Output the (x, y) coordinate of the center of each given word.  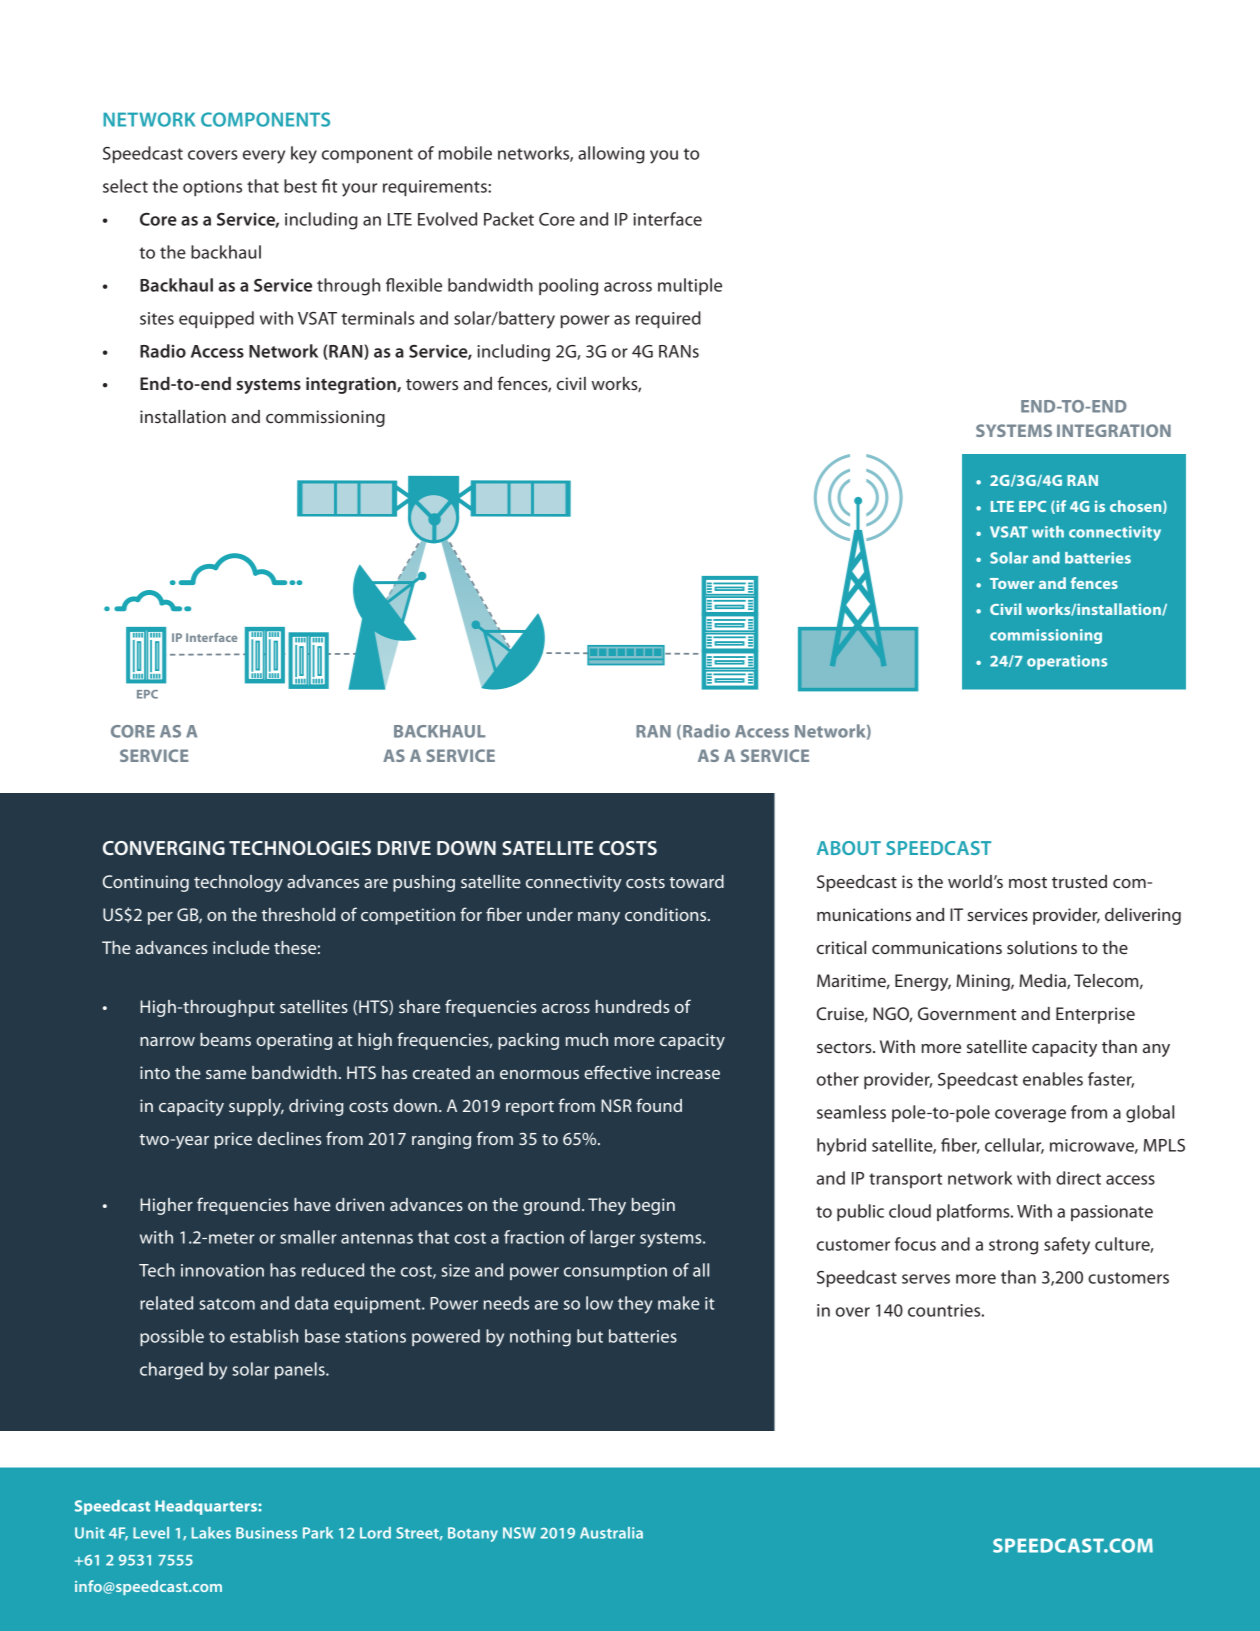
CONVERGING (164, 848)
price (233, 1140)
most (1028, 882)
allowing (611, 155)
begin (653, 1206)
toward (696, 881)
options (212, 188)
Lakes (211, 1533)
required (668, 319)
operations (1067, 662)
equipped (216, 319)
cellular (1014, 1146)
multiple (690, 286)
